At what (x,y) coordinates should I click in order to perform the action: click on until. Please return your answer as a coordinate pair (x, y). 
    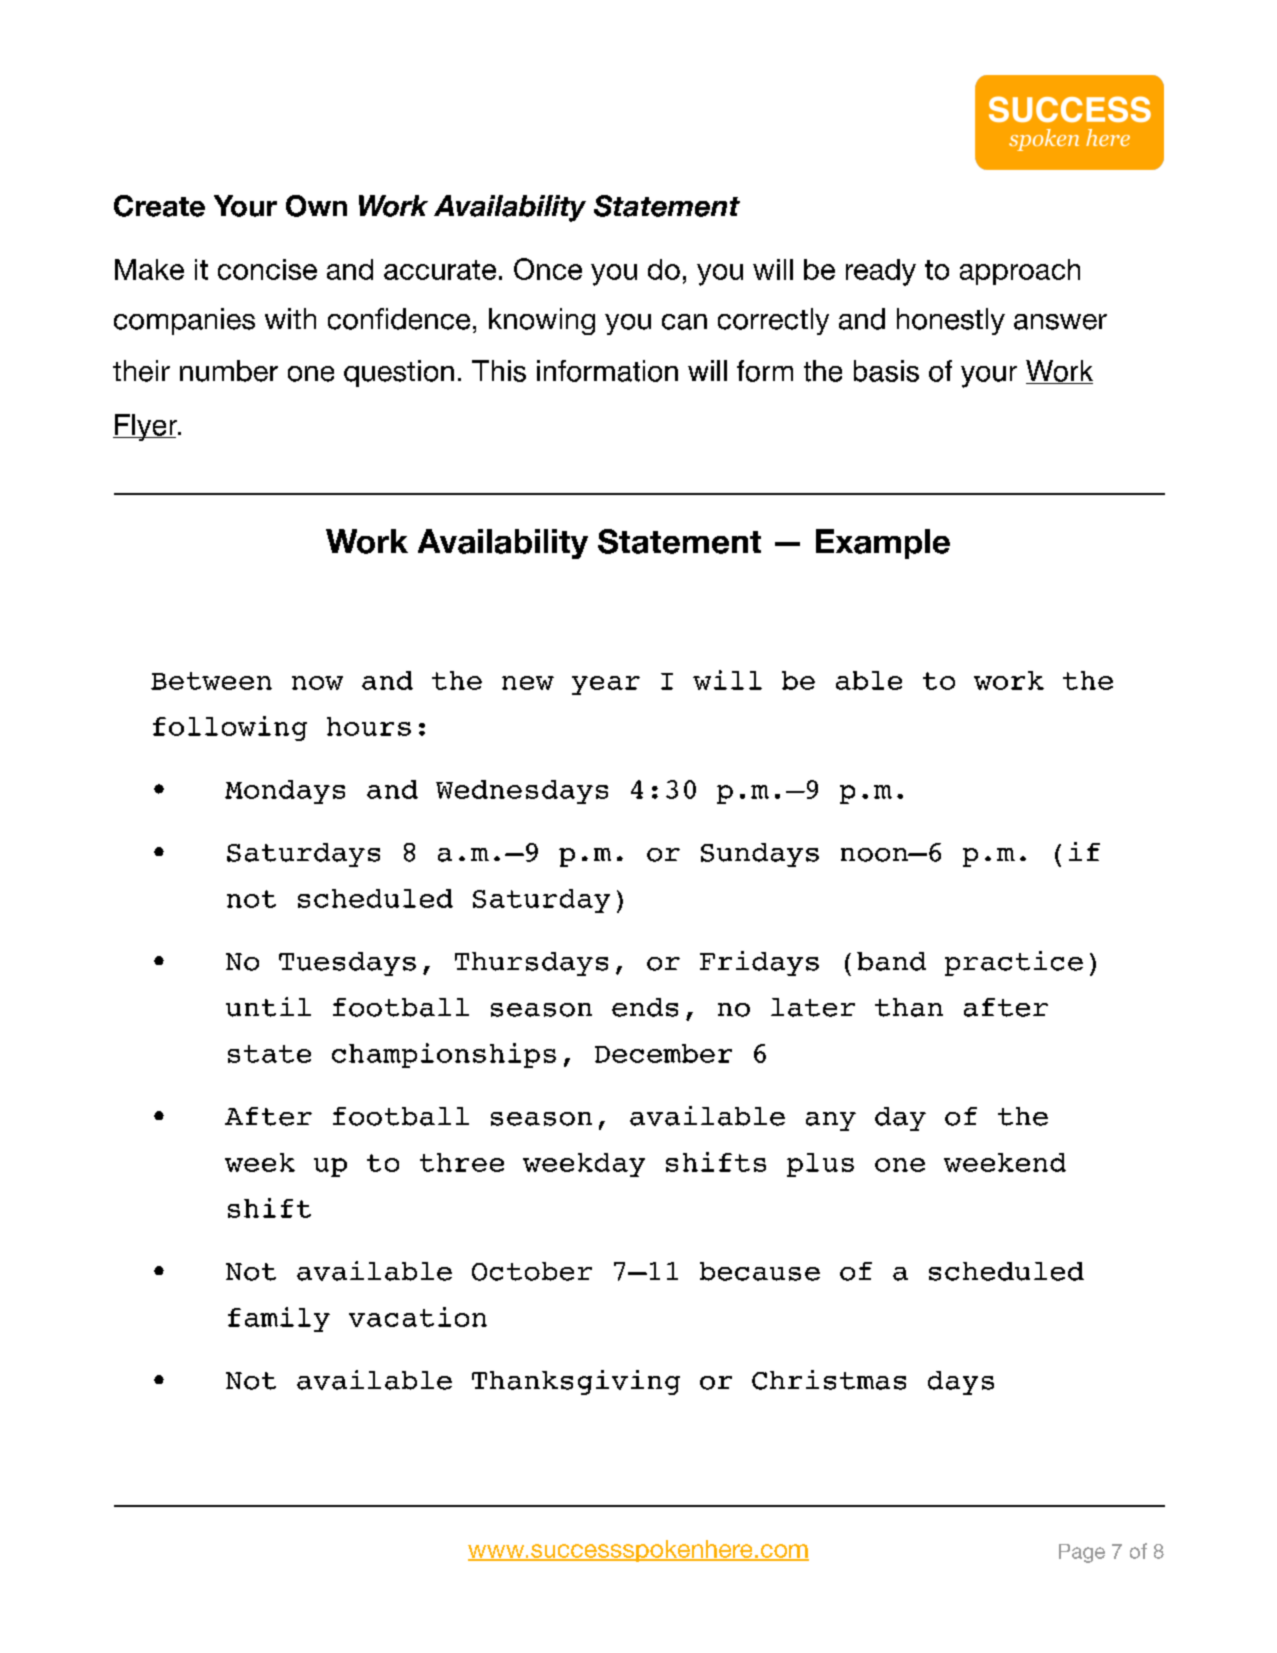
    Looking at the image, I should click on (268, 1007).
